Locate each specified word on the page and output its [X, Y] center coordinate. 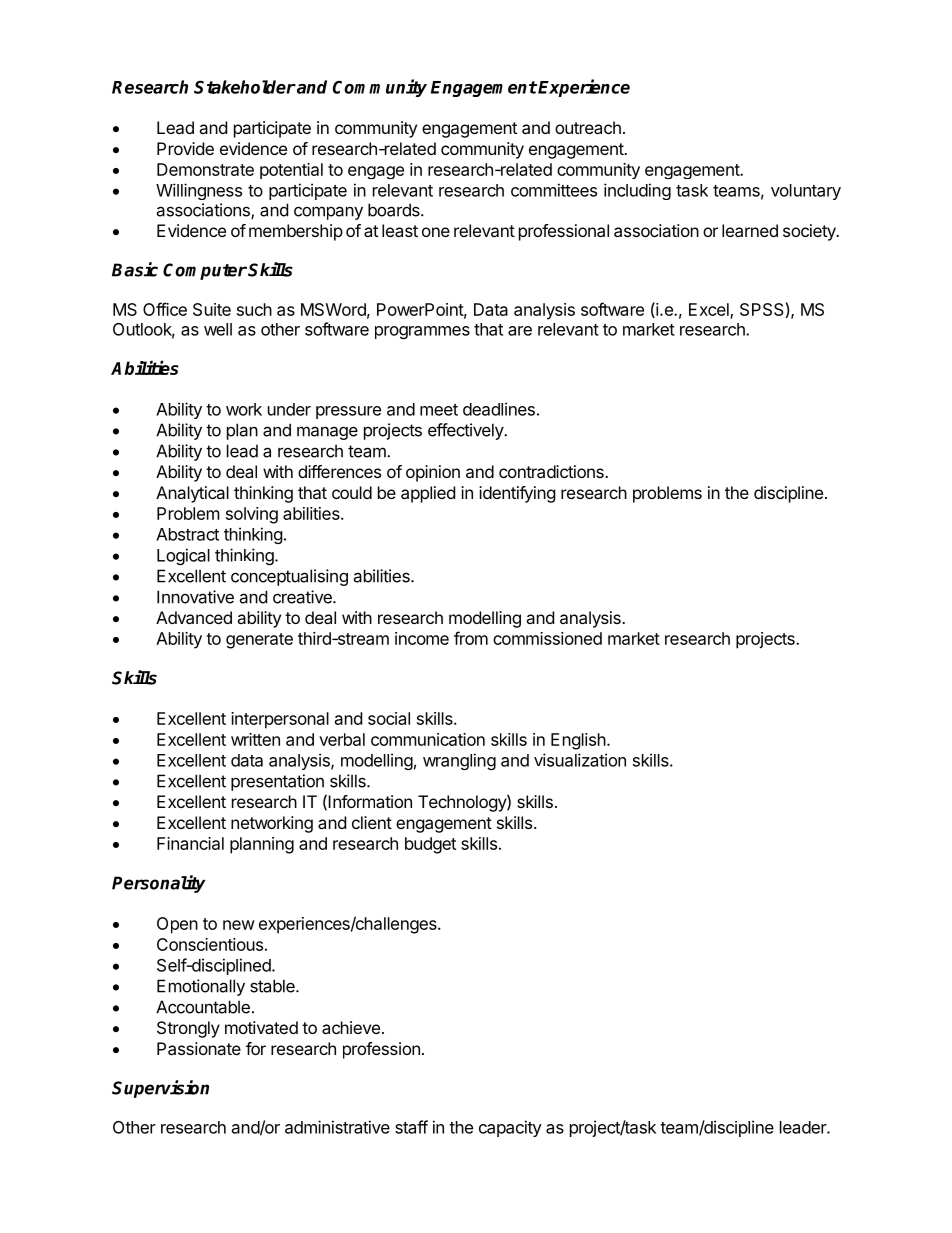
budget [430, 845]
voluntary [806, 192]
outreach [588, 127]
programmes [422, 332]
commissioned [547, 638]
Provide [185, 148]
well [218, 329]
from [471, 638]
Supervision [160, 1089]
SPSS [762, 309]
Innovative [195, 597]
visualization [580, 760]
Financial [190, 843]
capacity [510, 1128]
